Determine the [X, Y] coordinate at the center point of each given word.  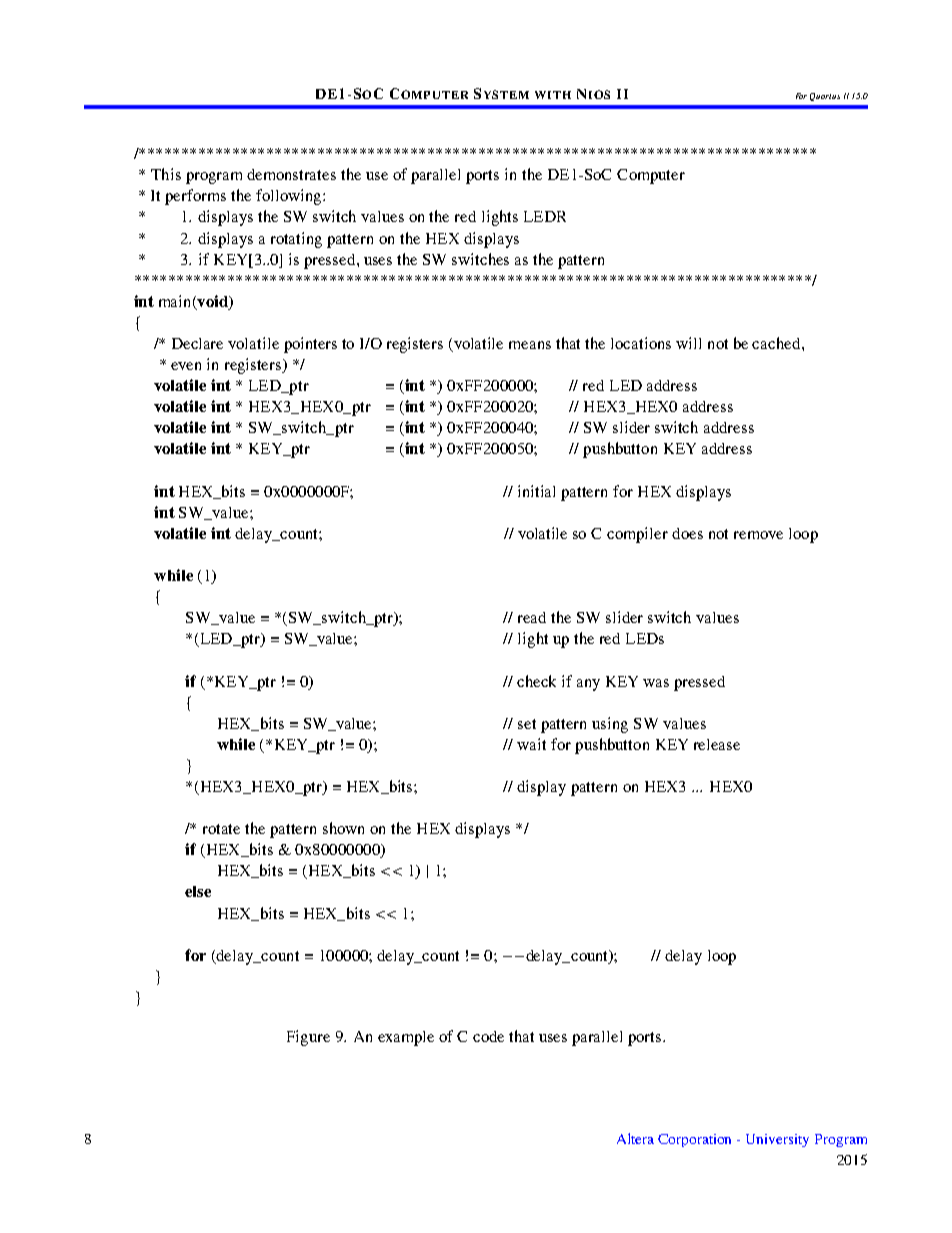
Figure [308, 1038]
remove [758, 535]
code [488, 1036]
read [532, 617]
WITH [553, 95]
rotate [221, 829]
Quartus [825, 97]
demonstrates [291, 174]
